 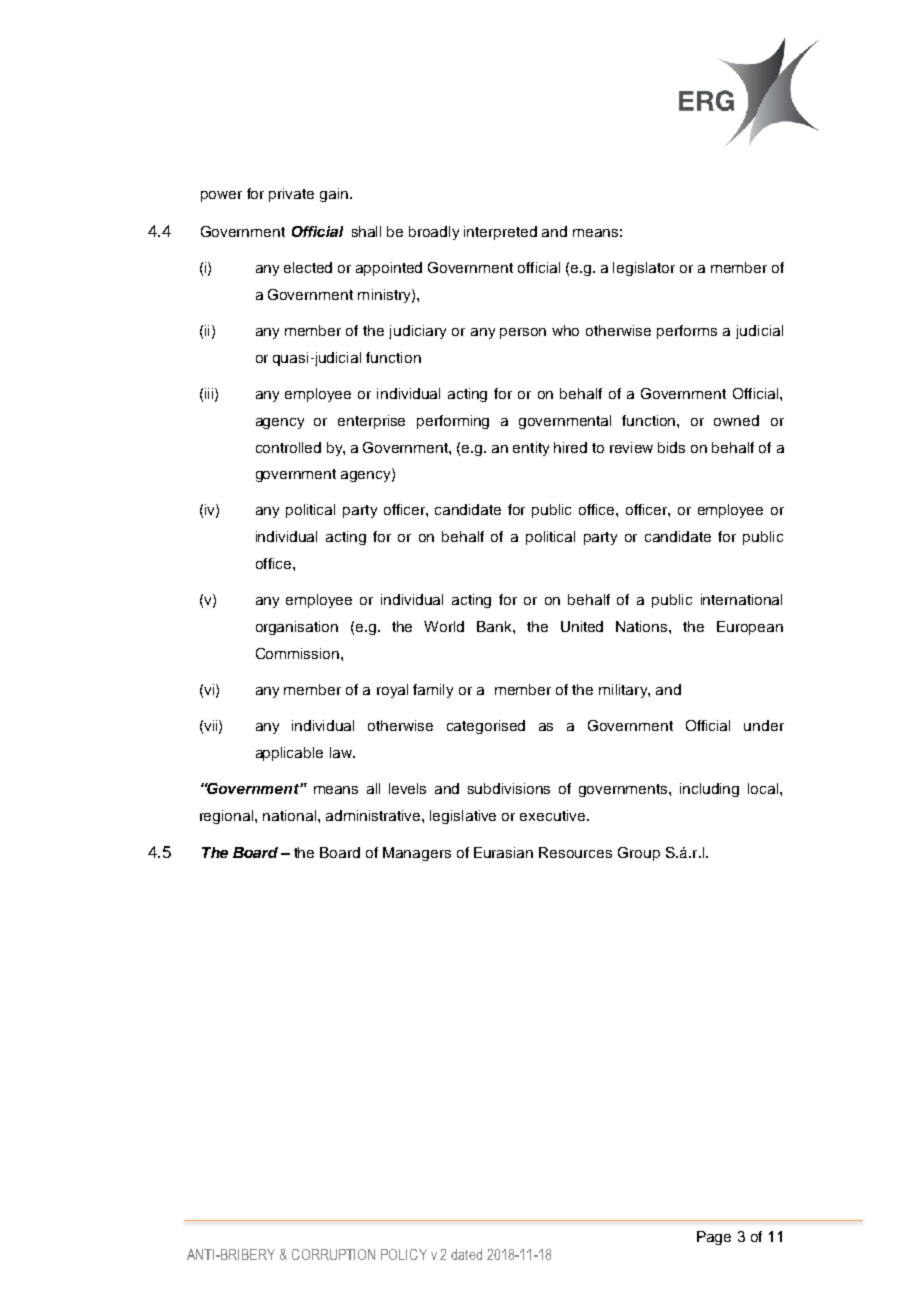 I want to click on CORRUPTION, so click(x=333, y=1254).
